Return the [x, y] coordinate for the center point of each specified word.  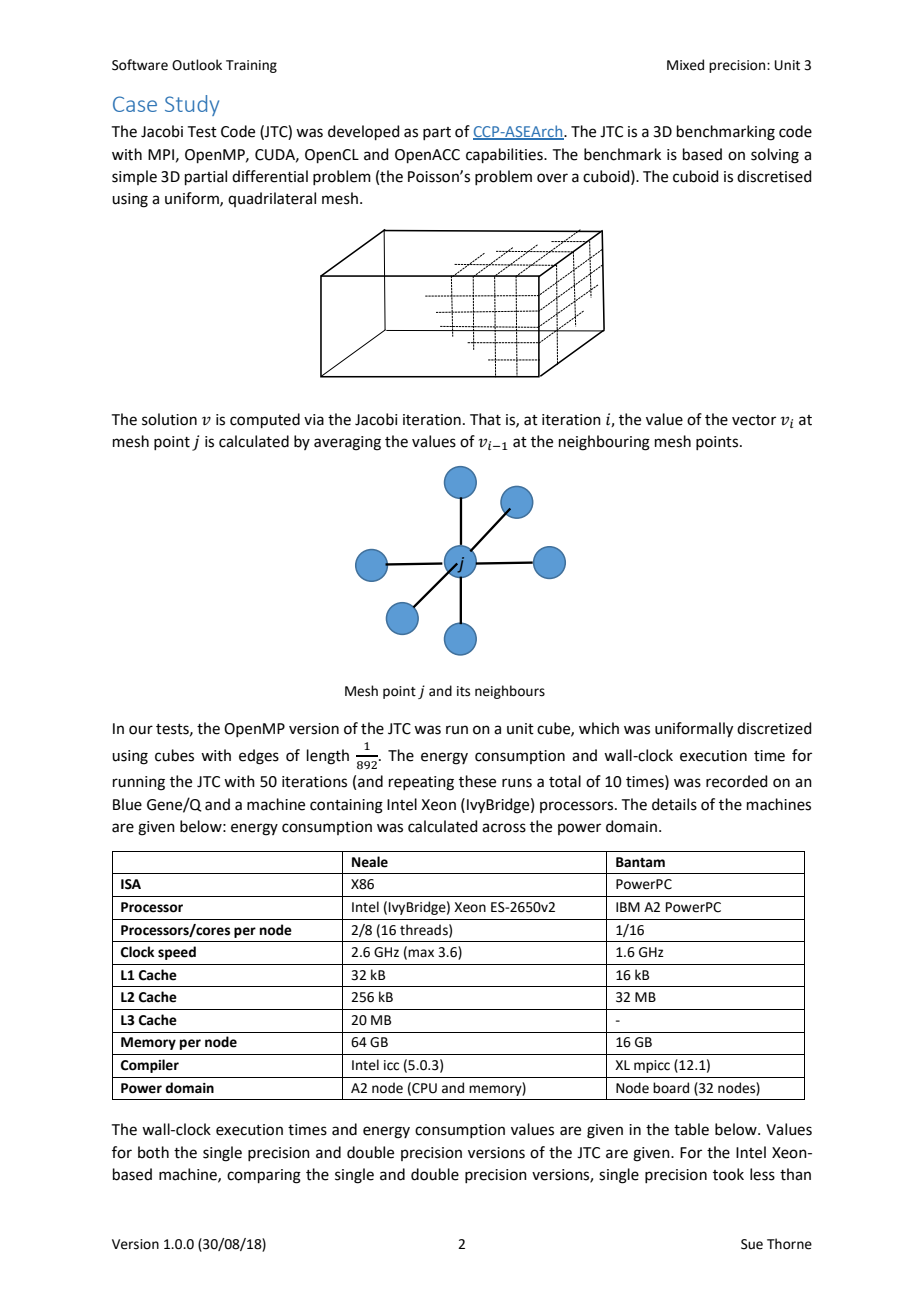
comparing [264, 1176]
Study [192, 105]
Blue [127, 804]
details [674, 804]
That [485, 419]
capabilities [505, 155]
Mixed [685, 65]
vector [754, 420]
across [504, 828]
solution [169, 419]
